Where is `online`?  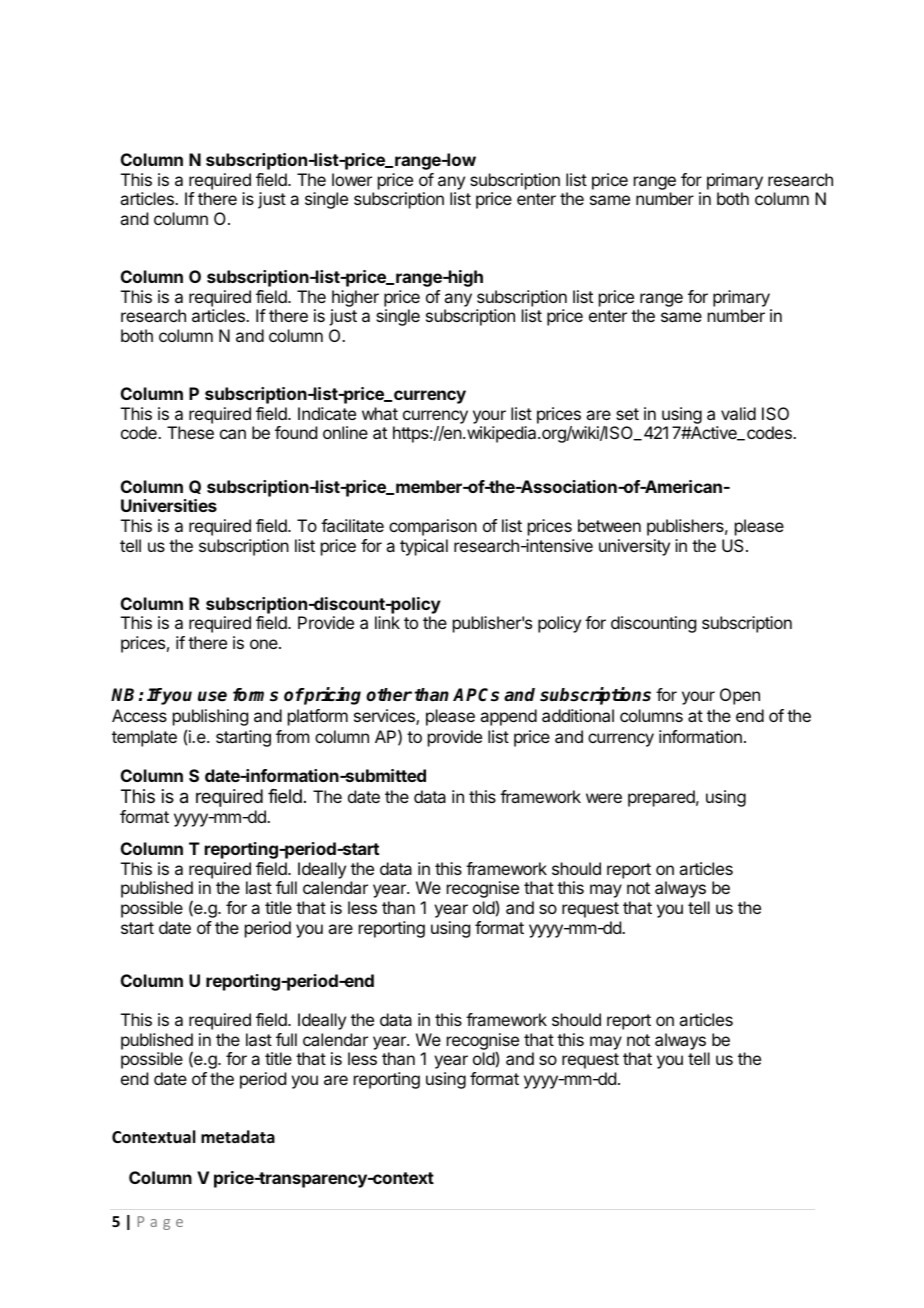
online is located at coordinates (345, 432).
